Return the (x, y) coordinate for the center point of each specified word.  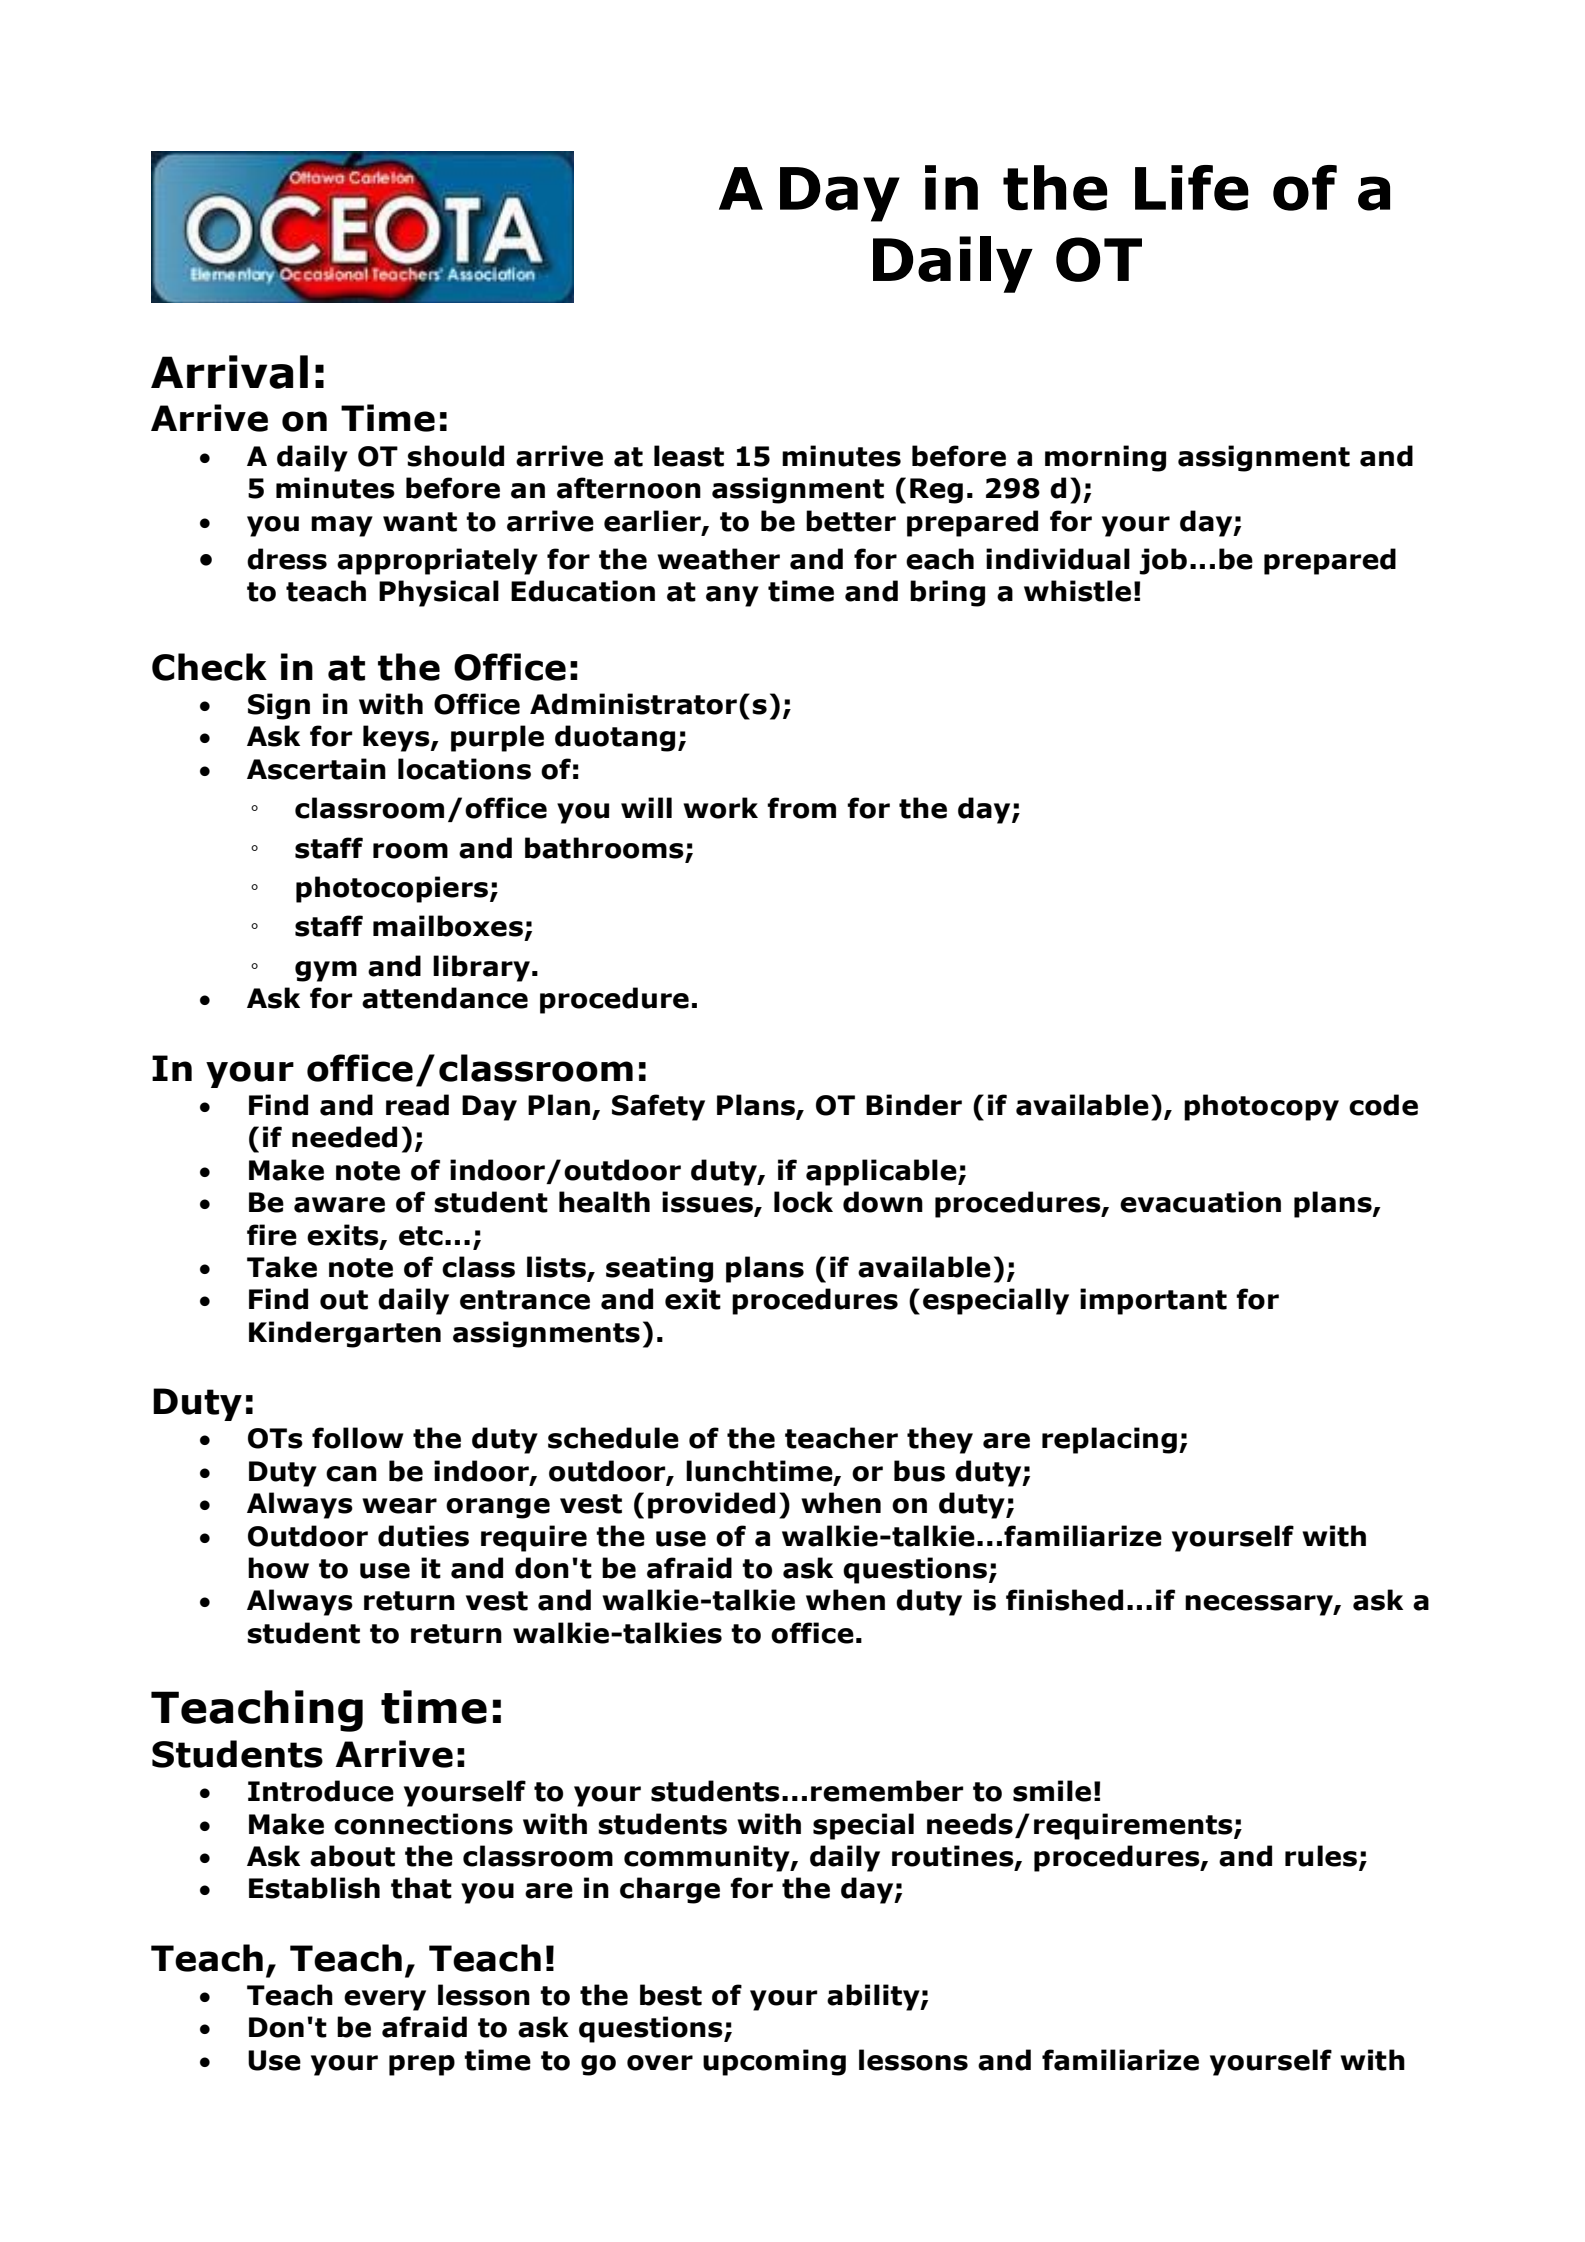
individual (1058, 559)
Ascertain (316, 769)
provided (711, 1505)
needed (344, 1137)
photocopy (1261, 1107)
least (689, 456)
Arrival (229, 372)
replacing (1109, 1440)
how (278, 1568)
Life (1192, 188)
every (385, 2000)
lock (803, 1202)
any (732, 596)
